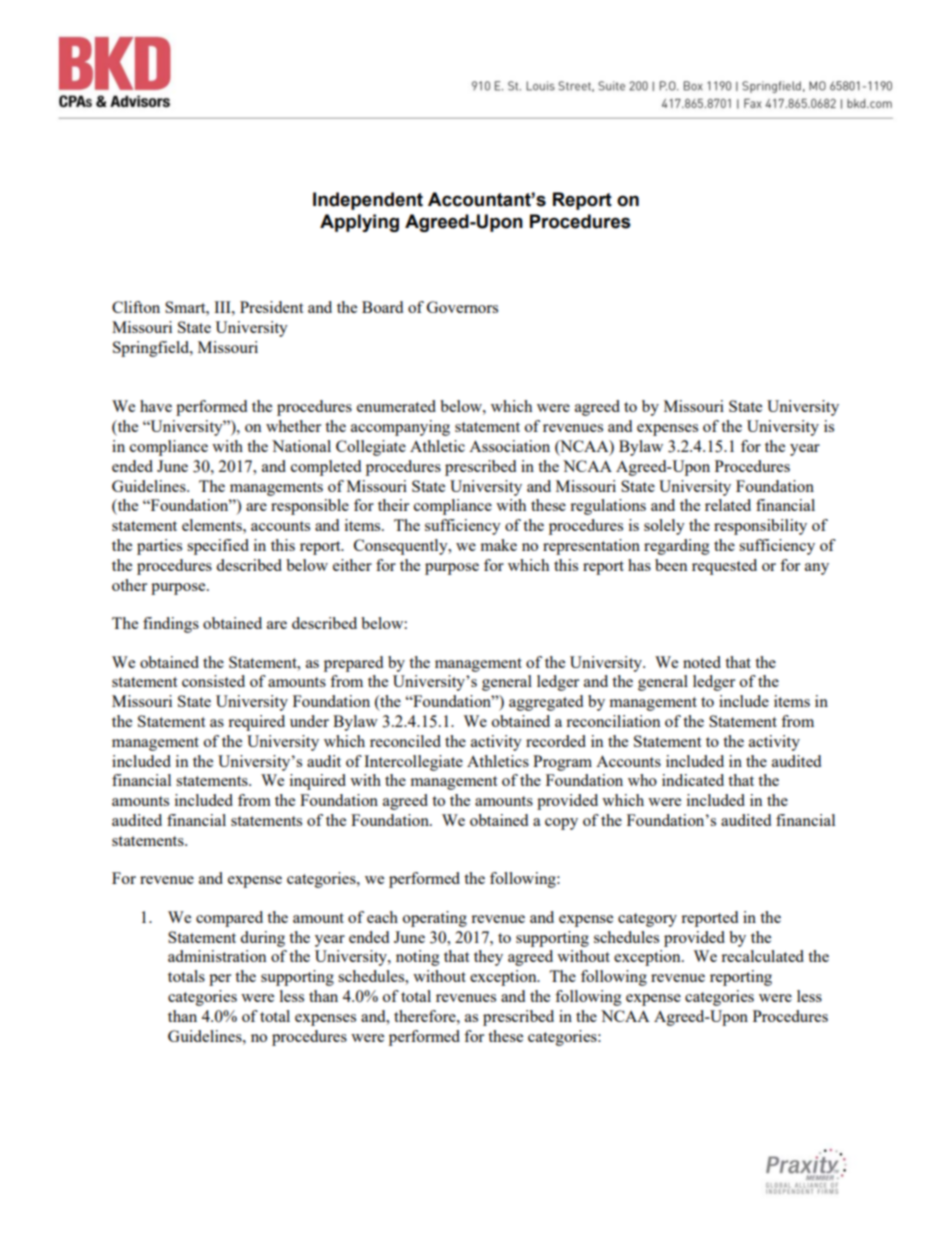 The height and width of the page is (1233, 952). I want to click on Governors, so click(462, 307).
